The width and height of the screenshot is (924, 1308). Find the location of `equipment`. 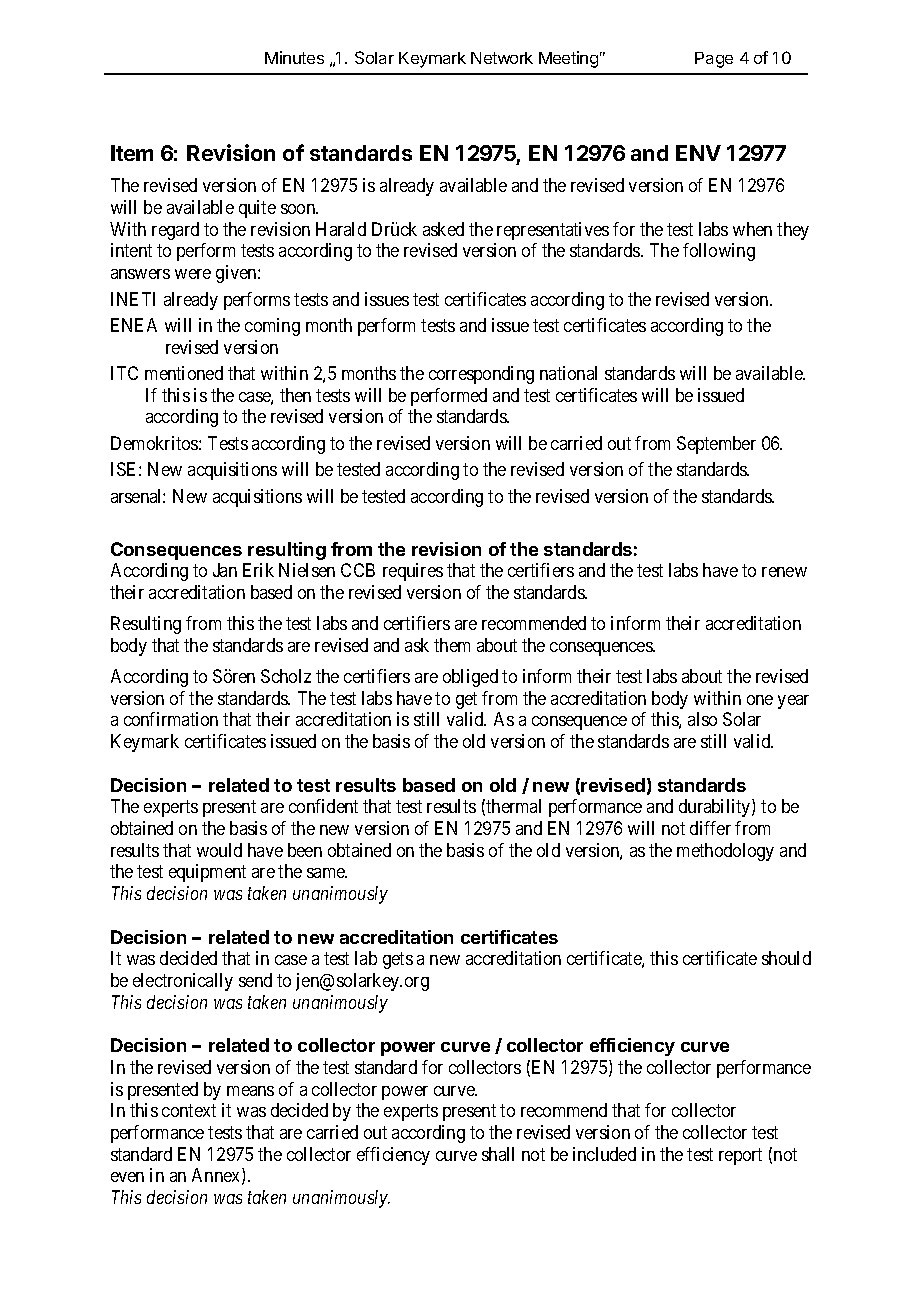

equipment is located at coordinates (207, 873).
